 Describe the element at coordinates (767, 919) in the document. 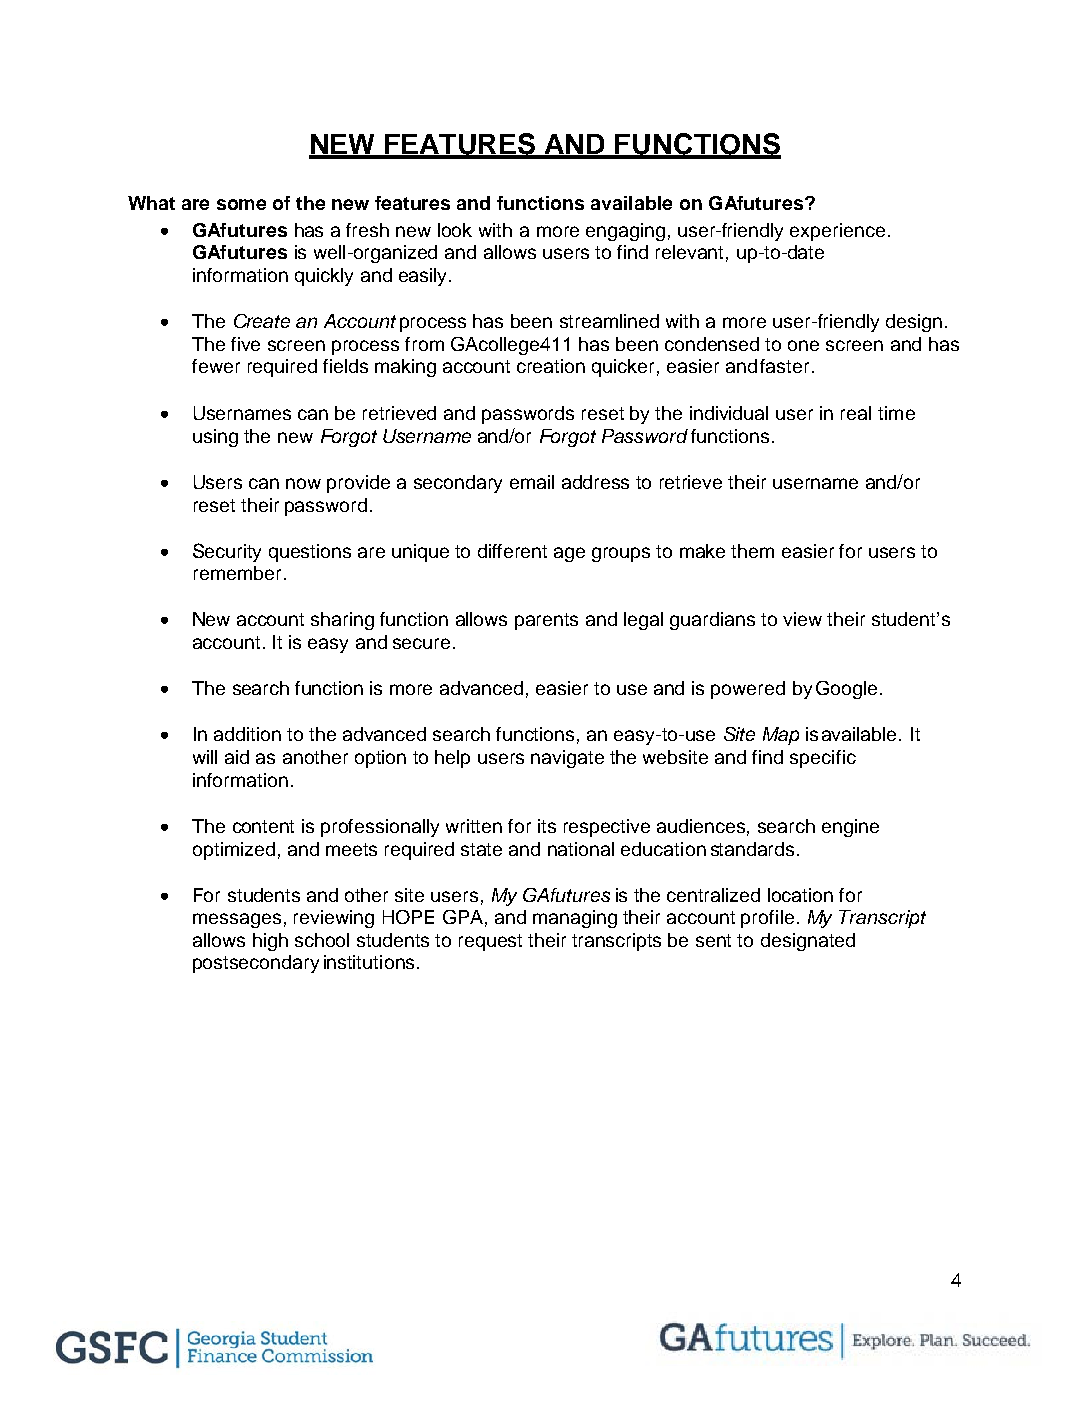

I see `profile` at that location.
